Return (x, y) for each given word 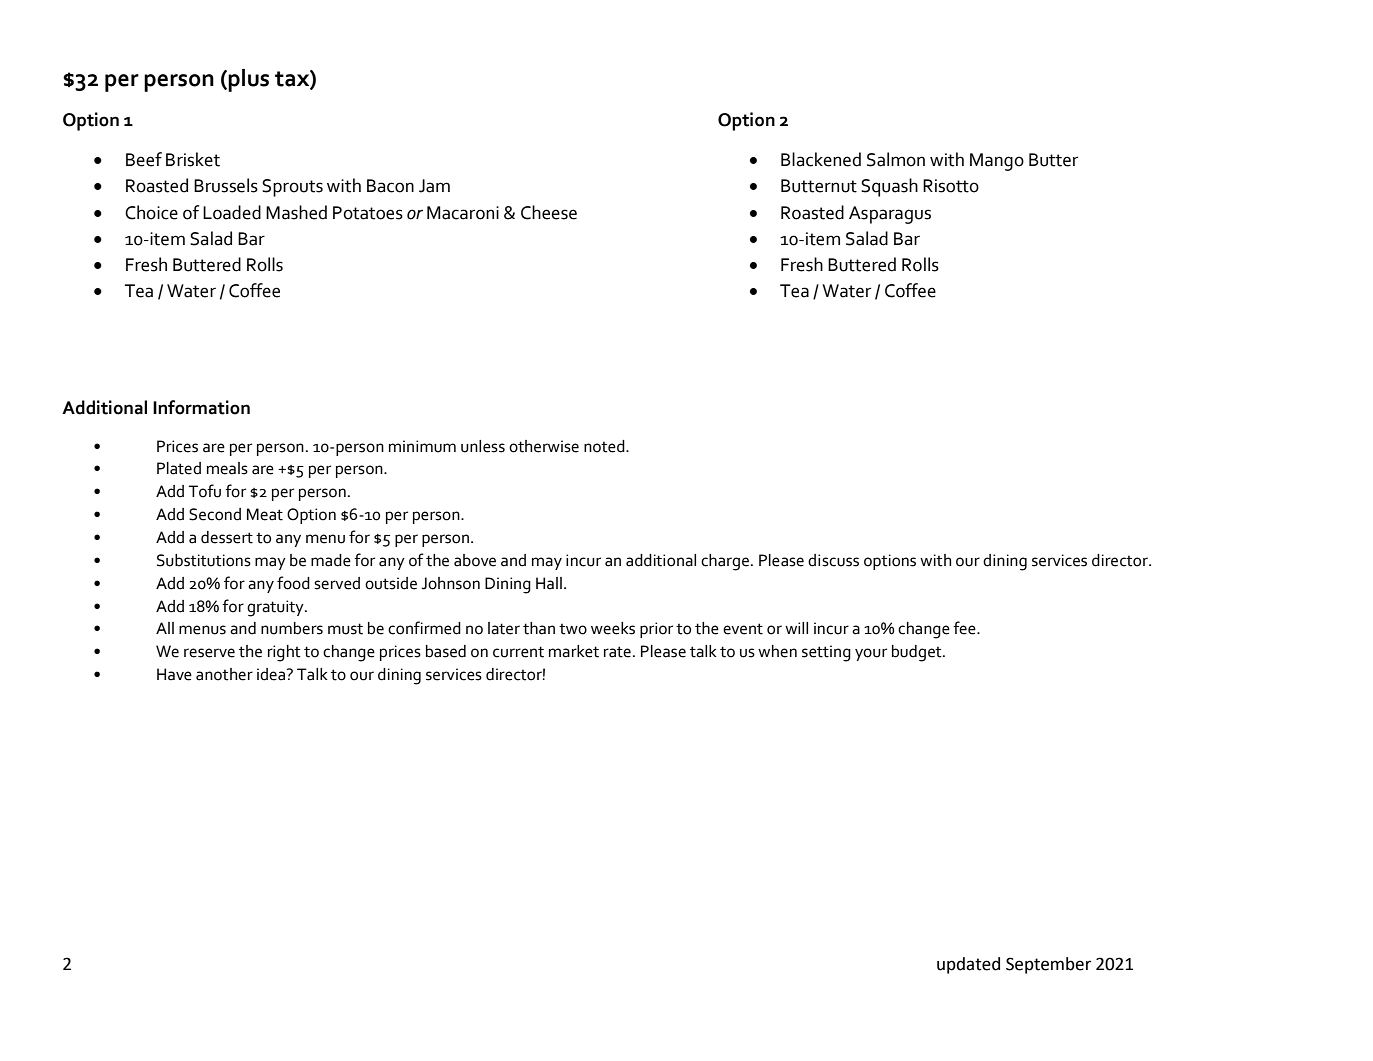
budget (918, 653)
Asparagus (890, 215)
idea (272, 674)
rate (617, 652)
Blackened (821, 159)
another (224, 674)
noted (605, 446)
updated (968, 965)
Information (201, 407)
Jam (434, 186)
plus (248, 80)
